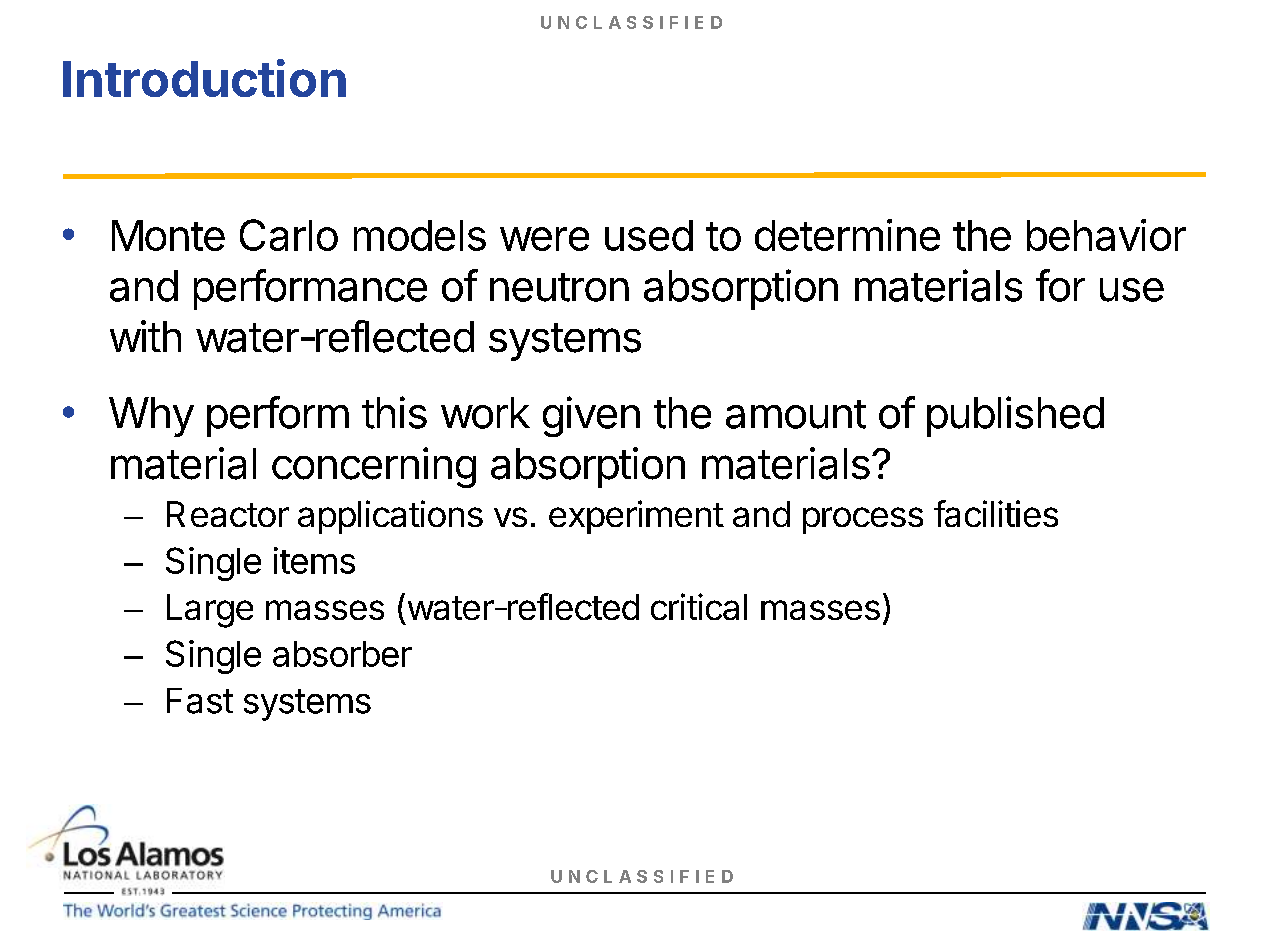 The width and height of the screenshot is (1270, 952). I want to click on Introduction, so click(204, 78).
